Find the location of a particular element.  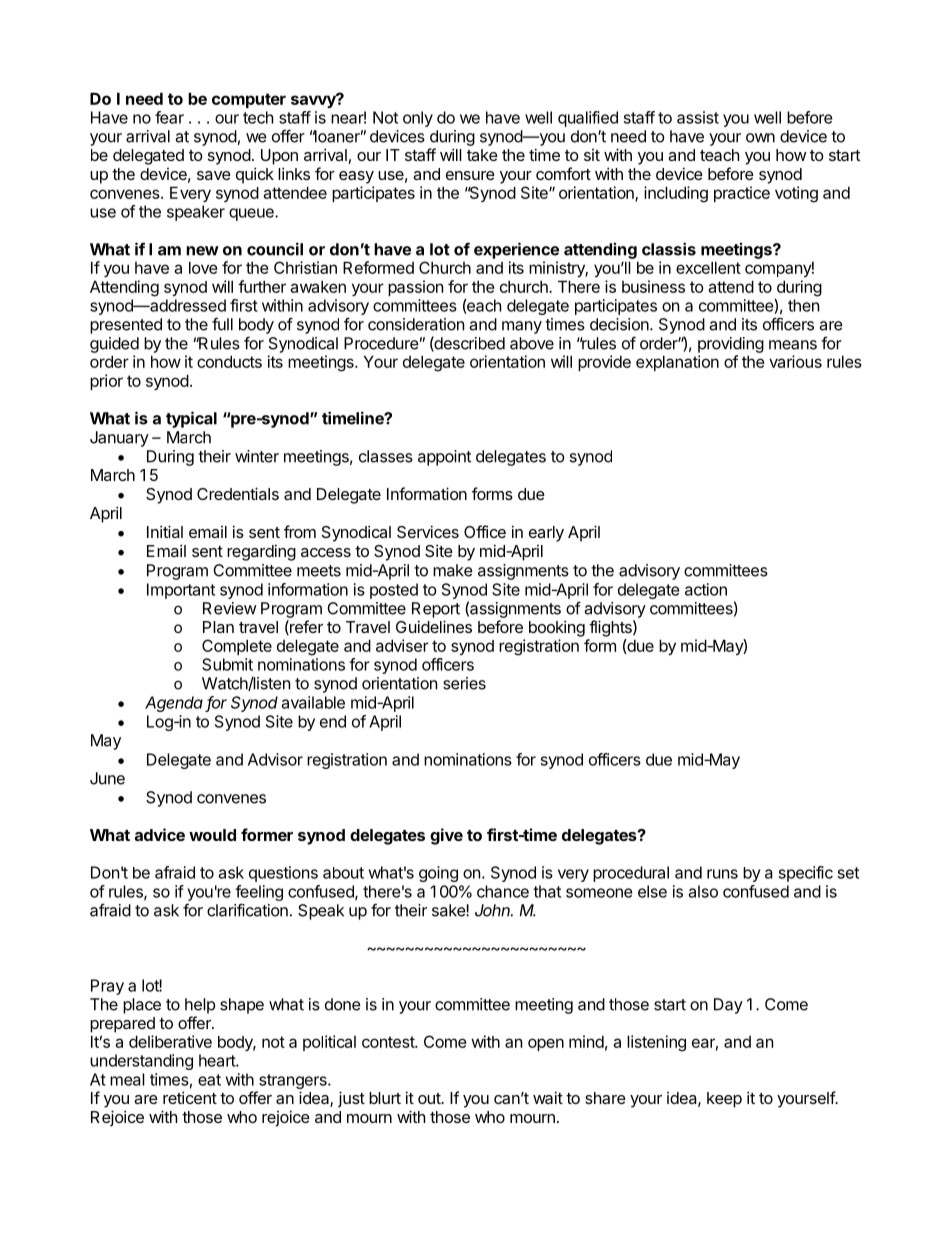

own is located at coordinates (760, 138).
